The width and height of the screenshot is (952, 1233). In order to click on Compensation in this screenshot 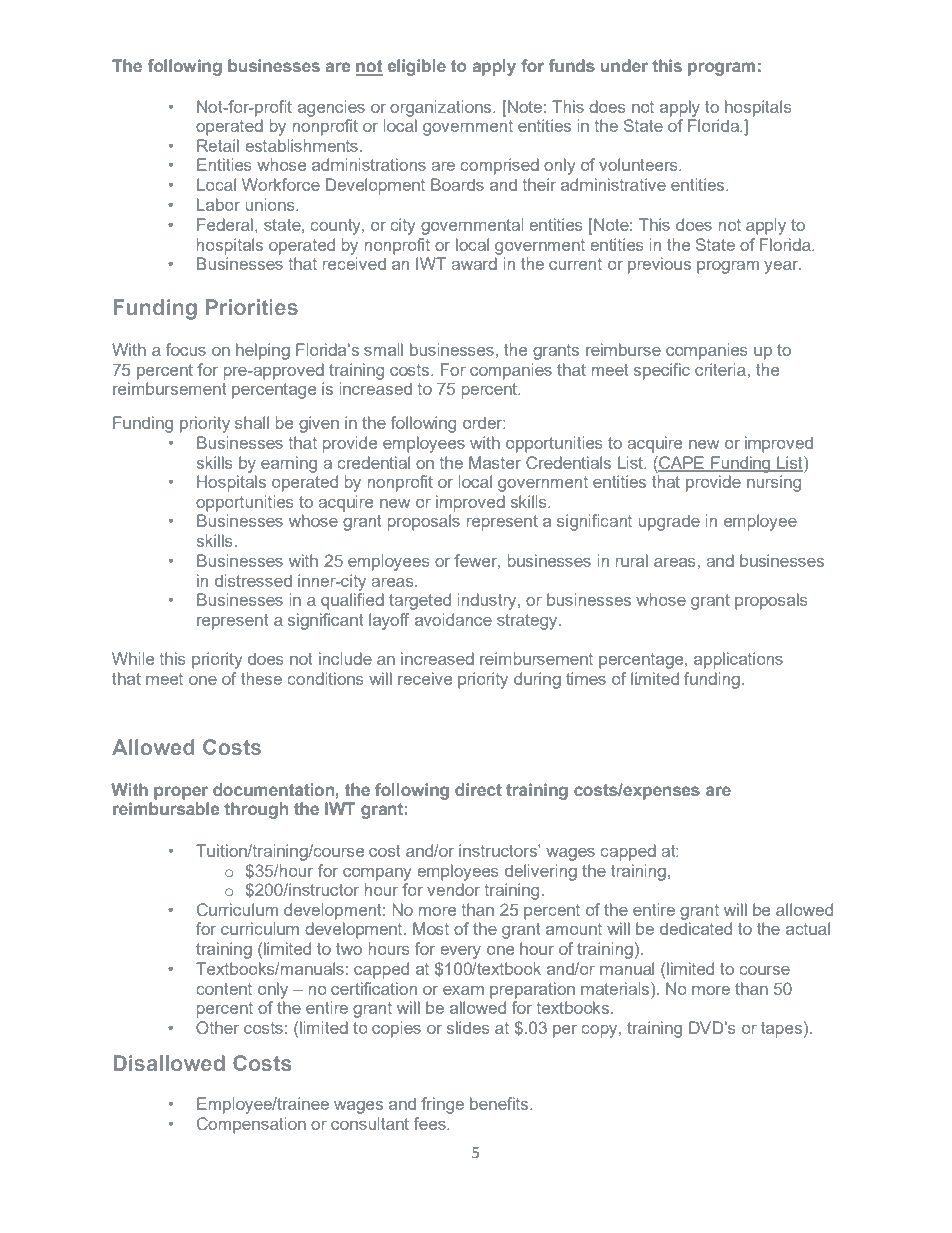, I will do `click(251, 1125)`.
